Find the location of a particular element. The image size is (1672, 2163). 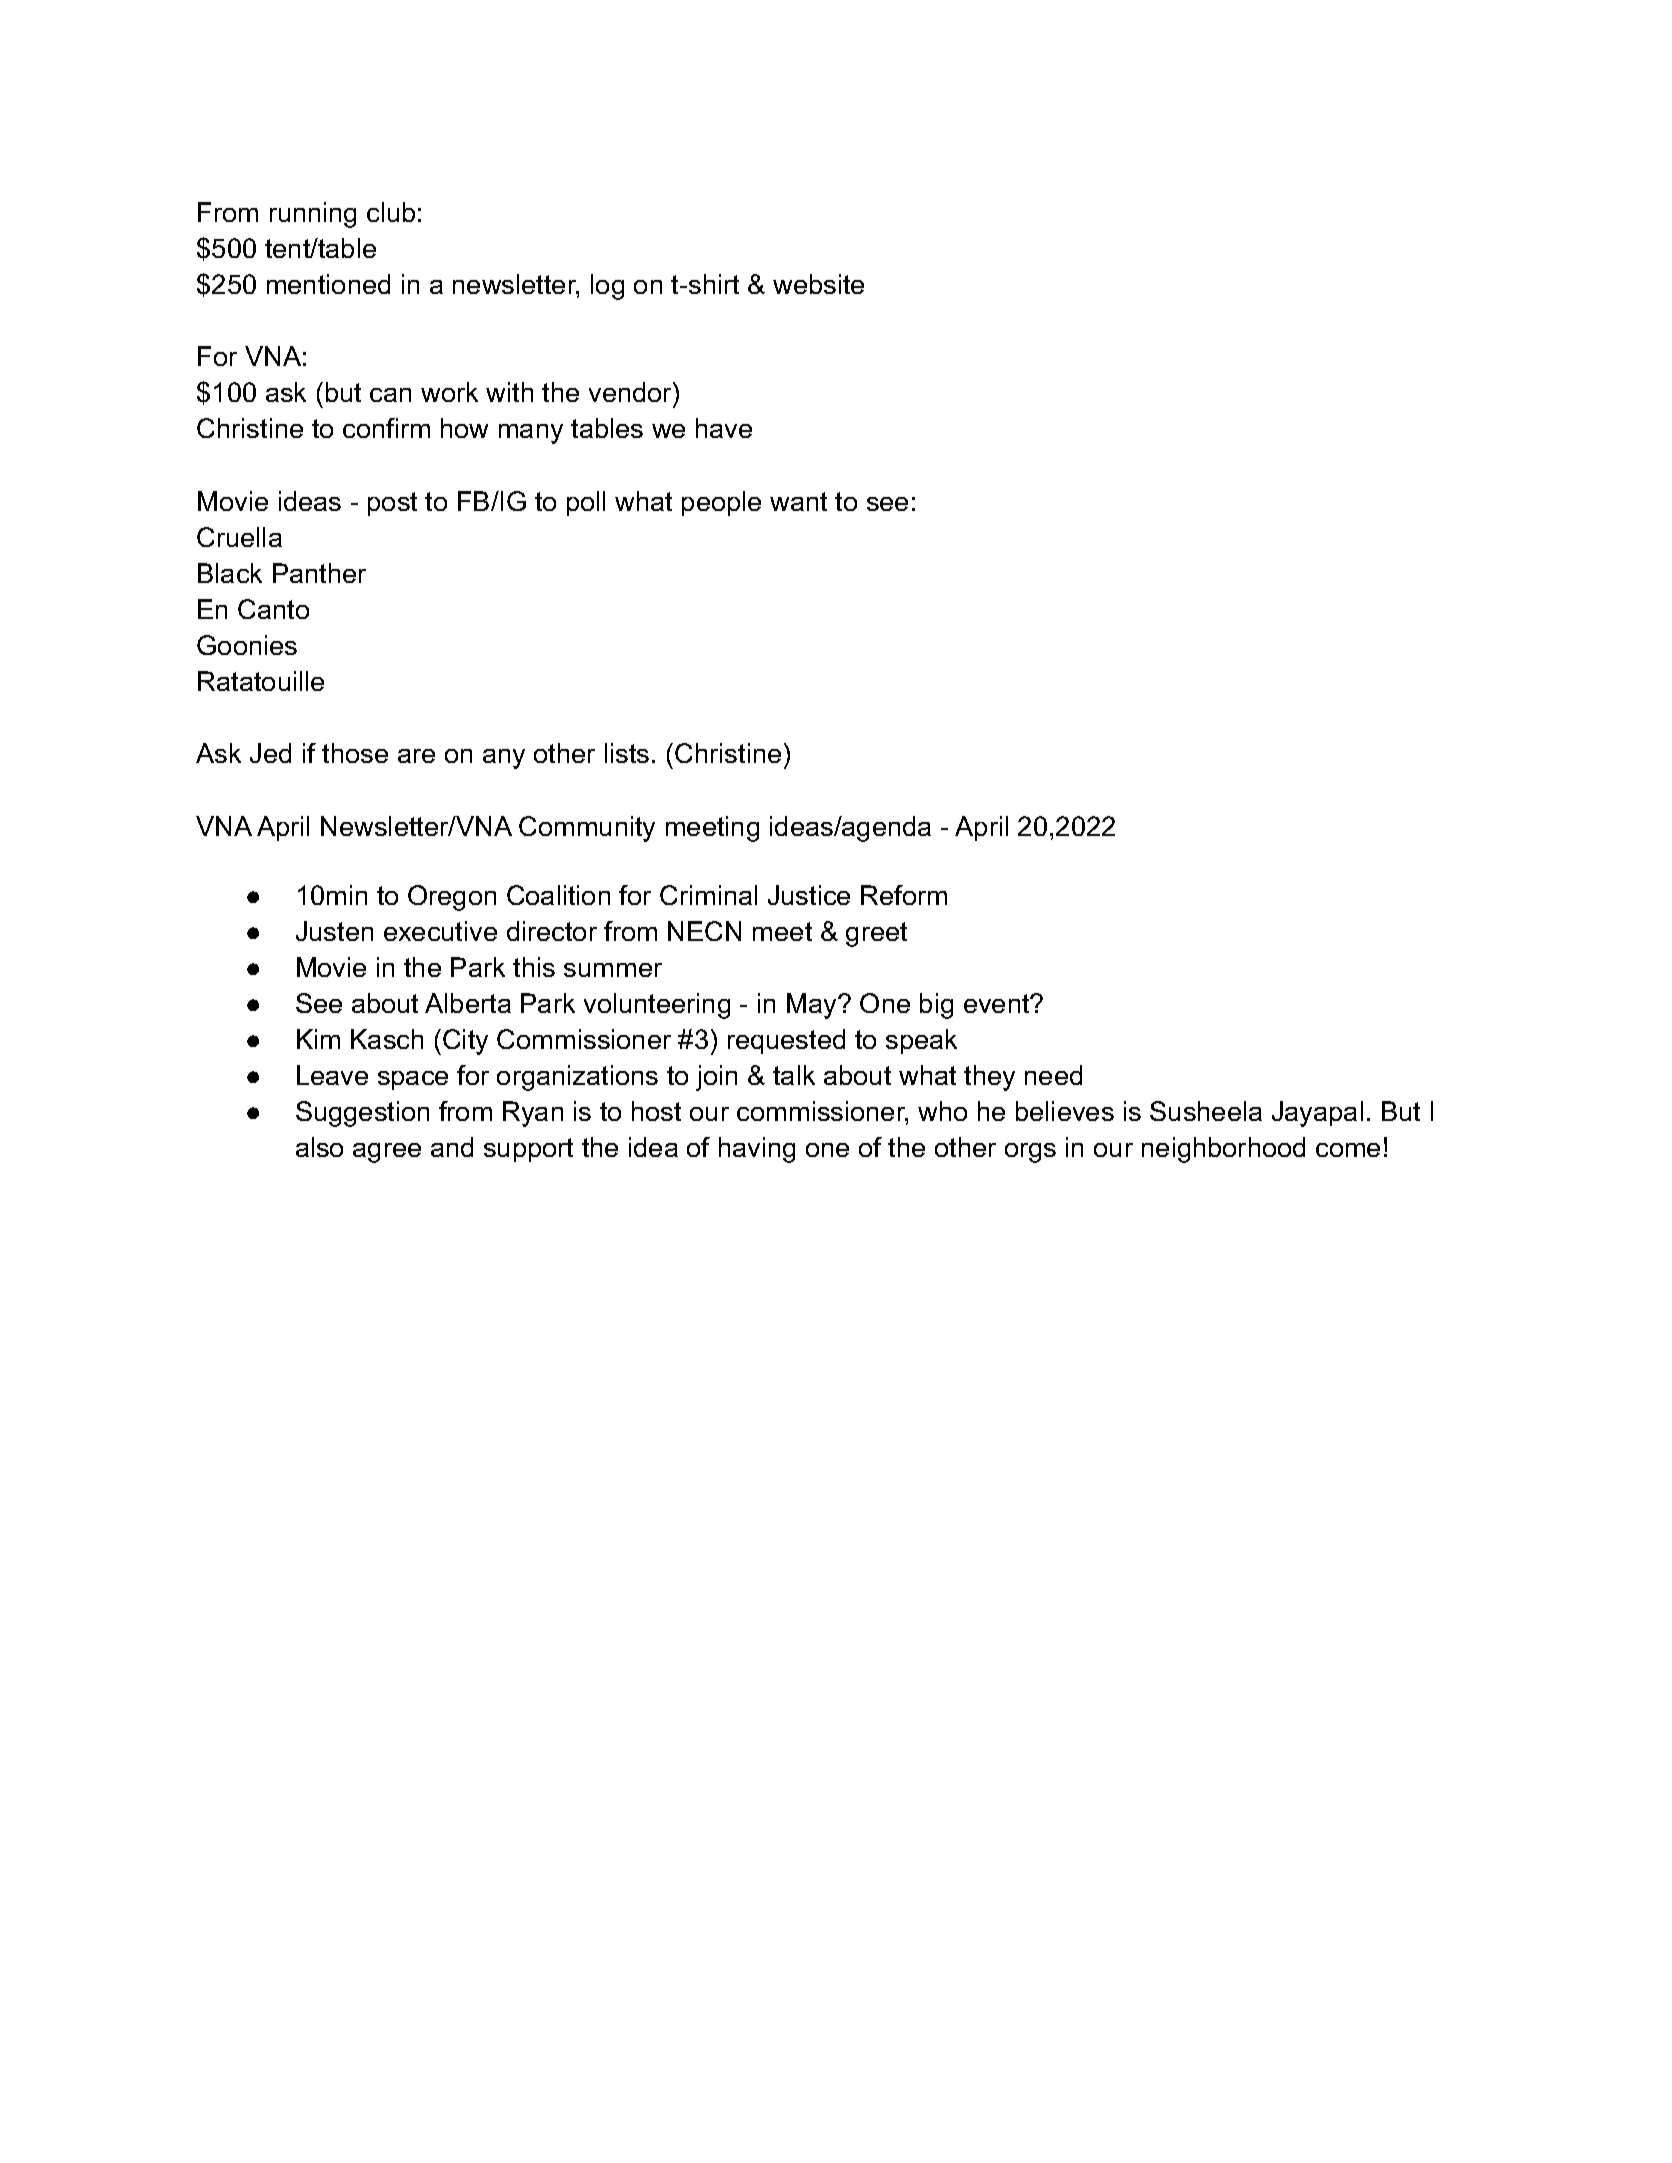

club is located at coordinates (391, 212).
